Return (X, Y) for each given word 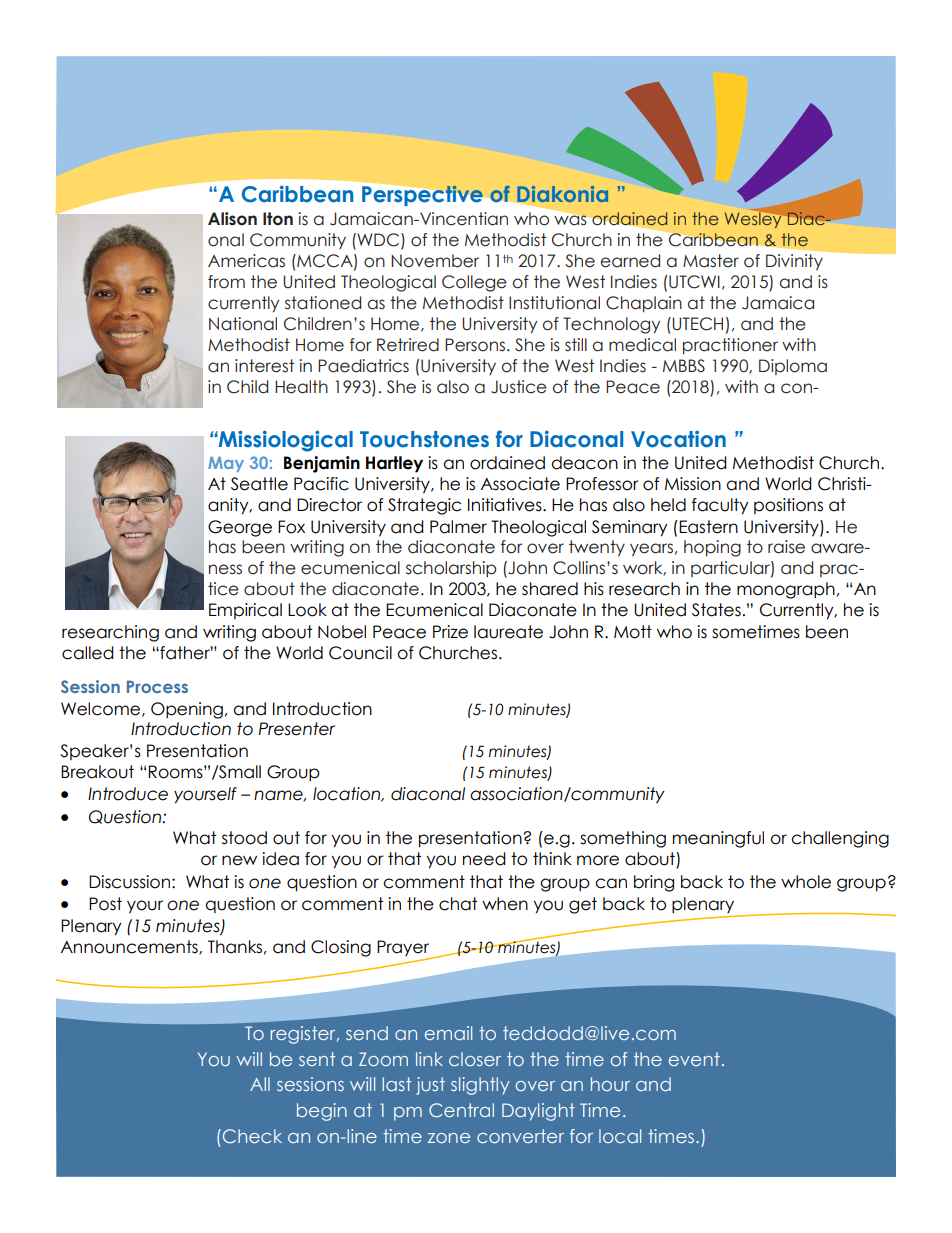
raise (786, 547)
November (435, 261)
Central (461, 1110)
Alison (232, 219)
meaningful (718, 839)
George (240, 528)
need (484, 859)
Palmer (458, 527)
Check (252, 1136)
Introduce (128, 794)
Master (711, 261)
